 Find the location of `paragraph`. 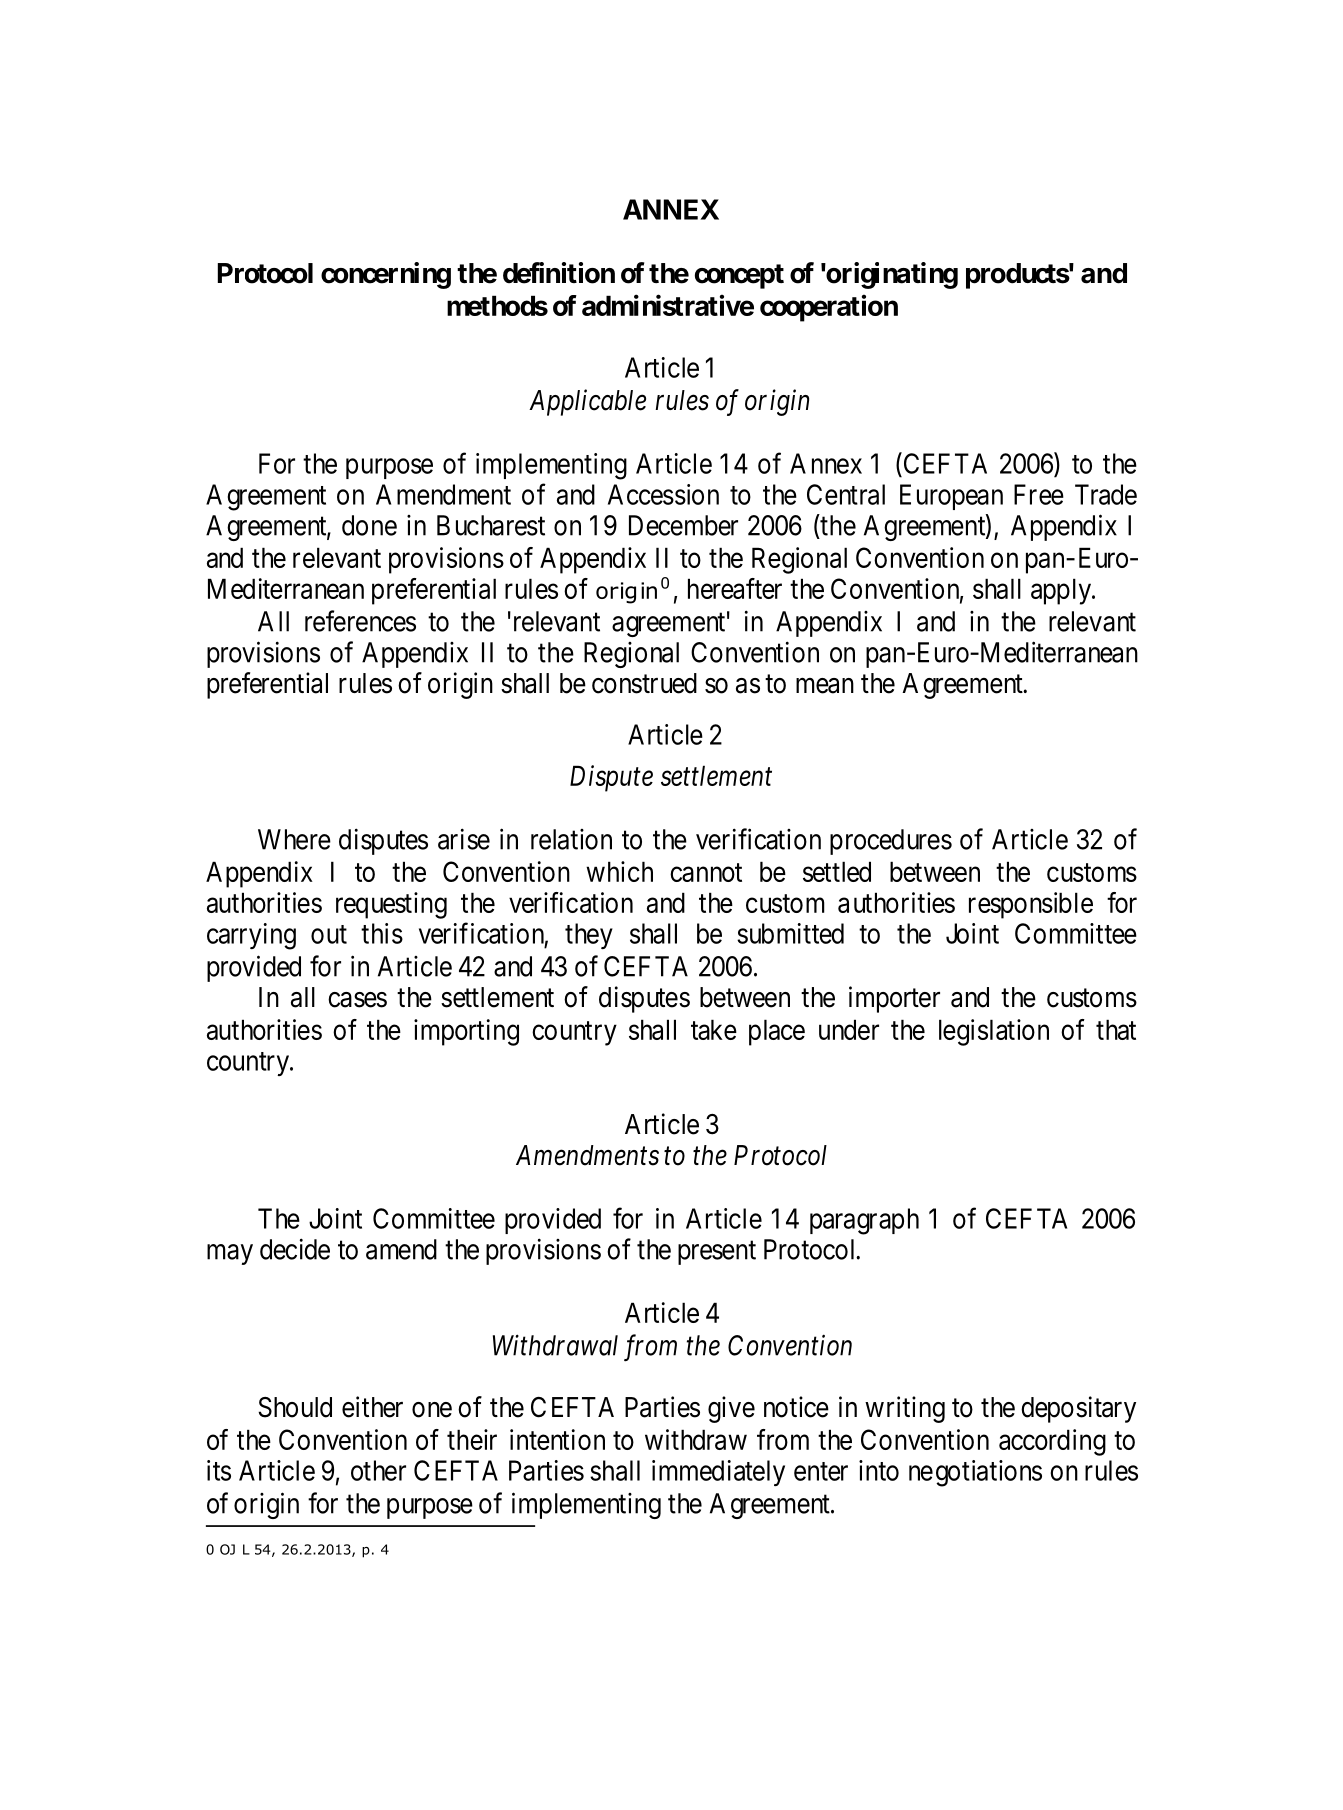

paragraph is located at coordinates (864, 1221).
